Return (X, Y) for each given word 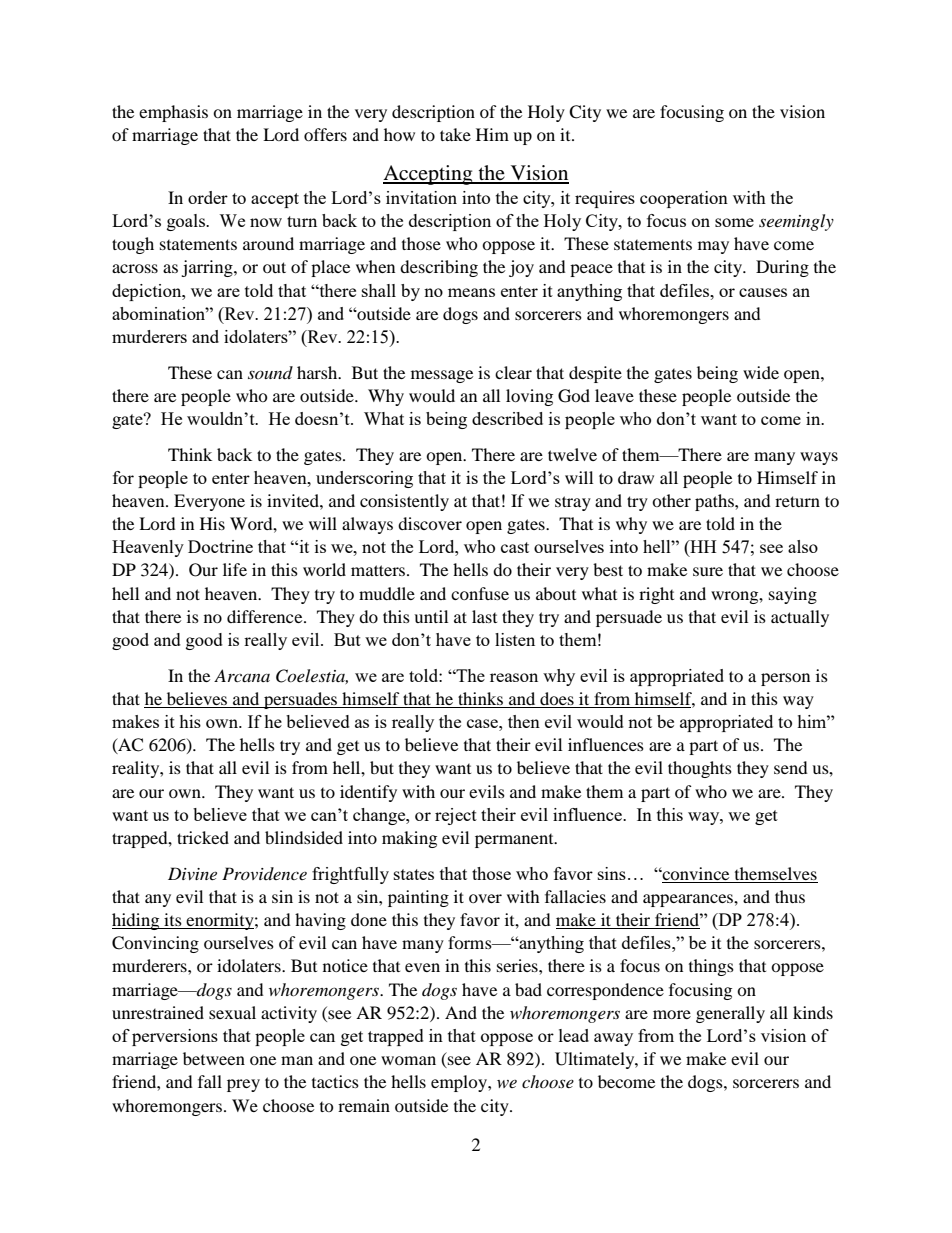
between (214, 1058)
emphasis (173, 113)
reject (456, 816)
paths (715, 502)
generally (730, 1014)
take (455, 134)
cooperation (684, 199)
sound (270, 372)
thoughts (700, 769)
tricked (203, 837)
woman (408, 1060)
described (507, 418)
